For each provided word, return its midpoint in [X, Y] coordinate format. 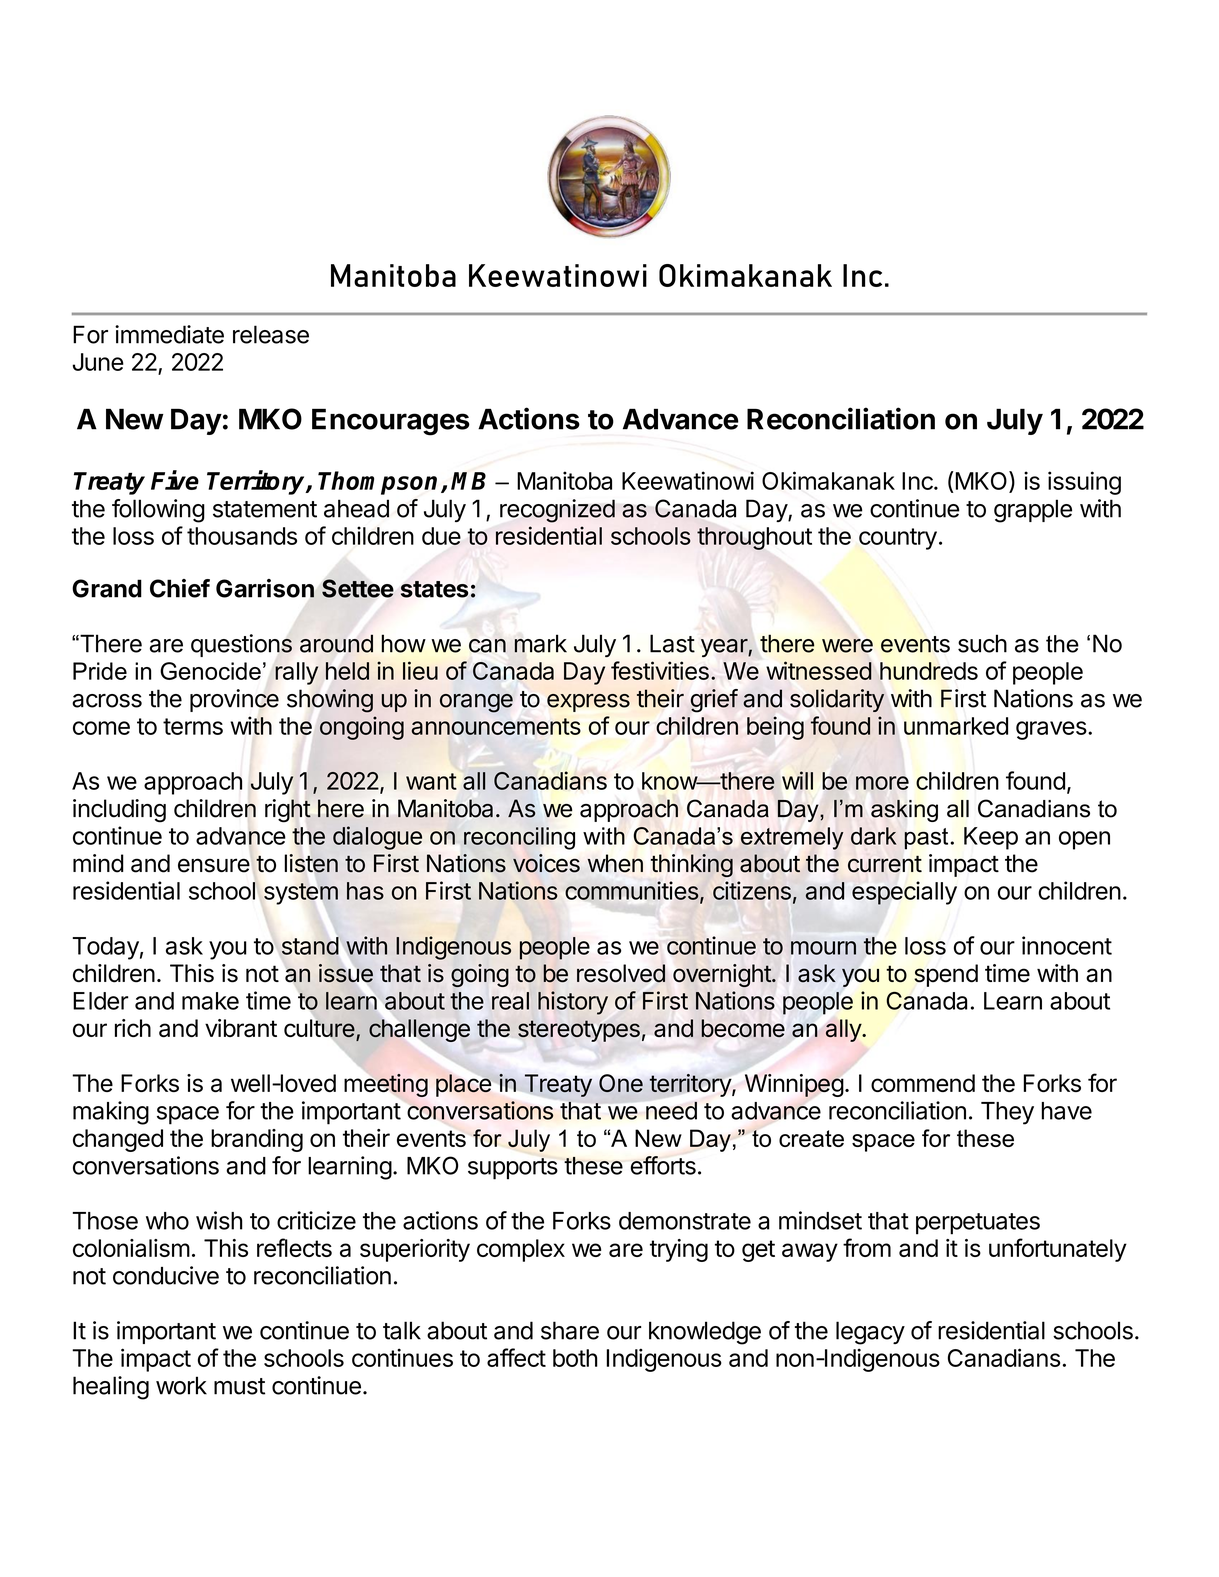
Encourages [391, 422]
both [575, 1358]
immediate [169, 334]
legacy [870, 1333]
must [239, 1386]
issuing [1084, 483]
